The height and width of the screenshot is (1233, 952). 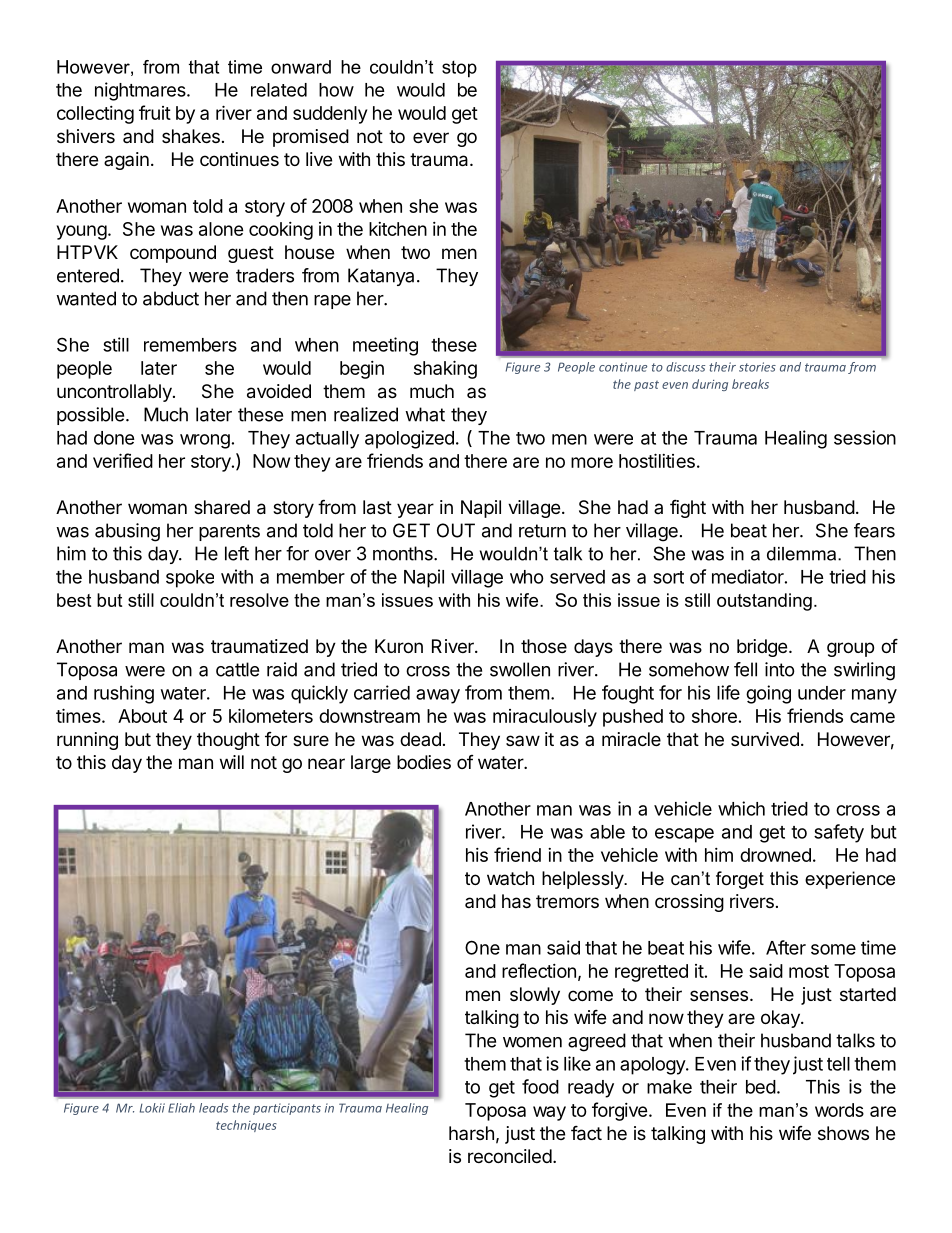 What do you see at coordinates (181, 1108) in the screenshot?
I see `Eliah` at bounding box center [181, 1108].
